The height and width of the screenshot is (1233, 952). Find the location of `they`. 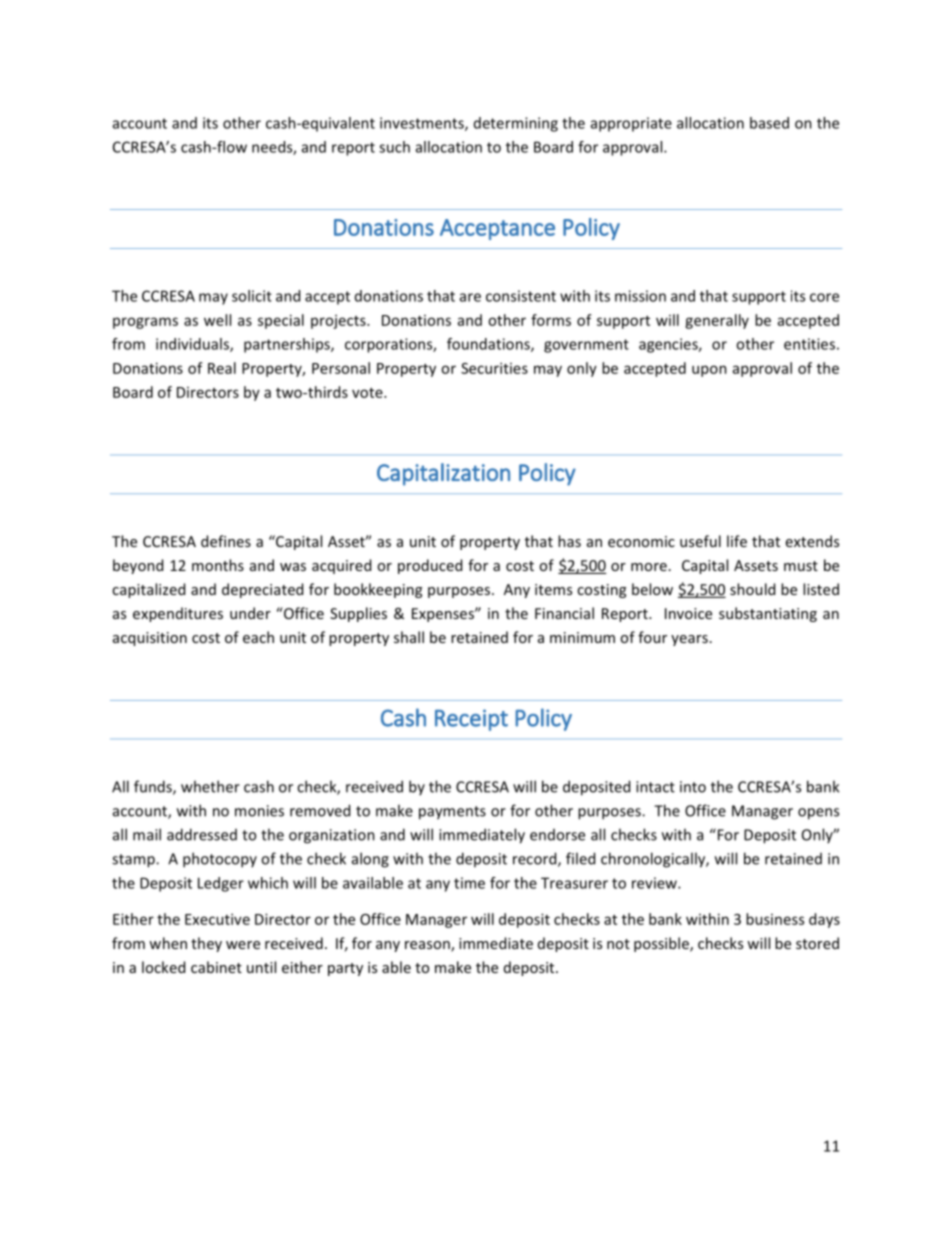

they is located at coordinates (206, 944).
